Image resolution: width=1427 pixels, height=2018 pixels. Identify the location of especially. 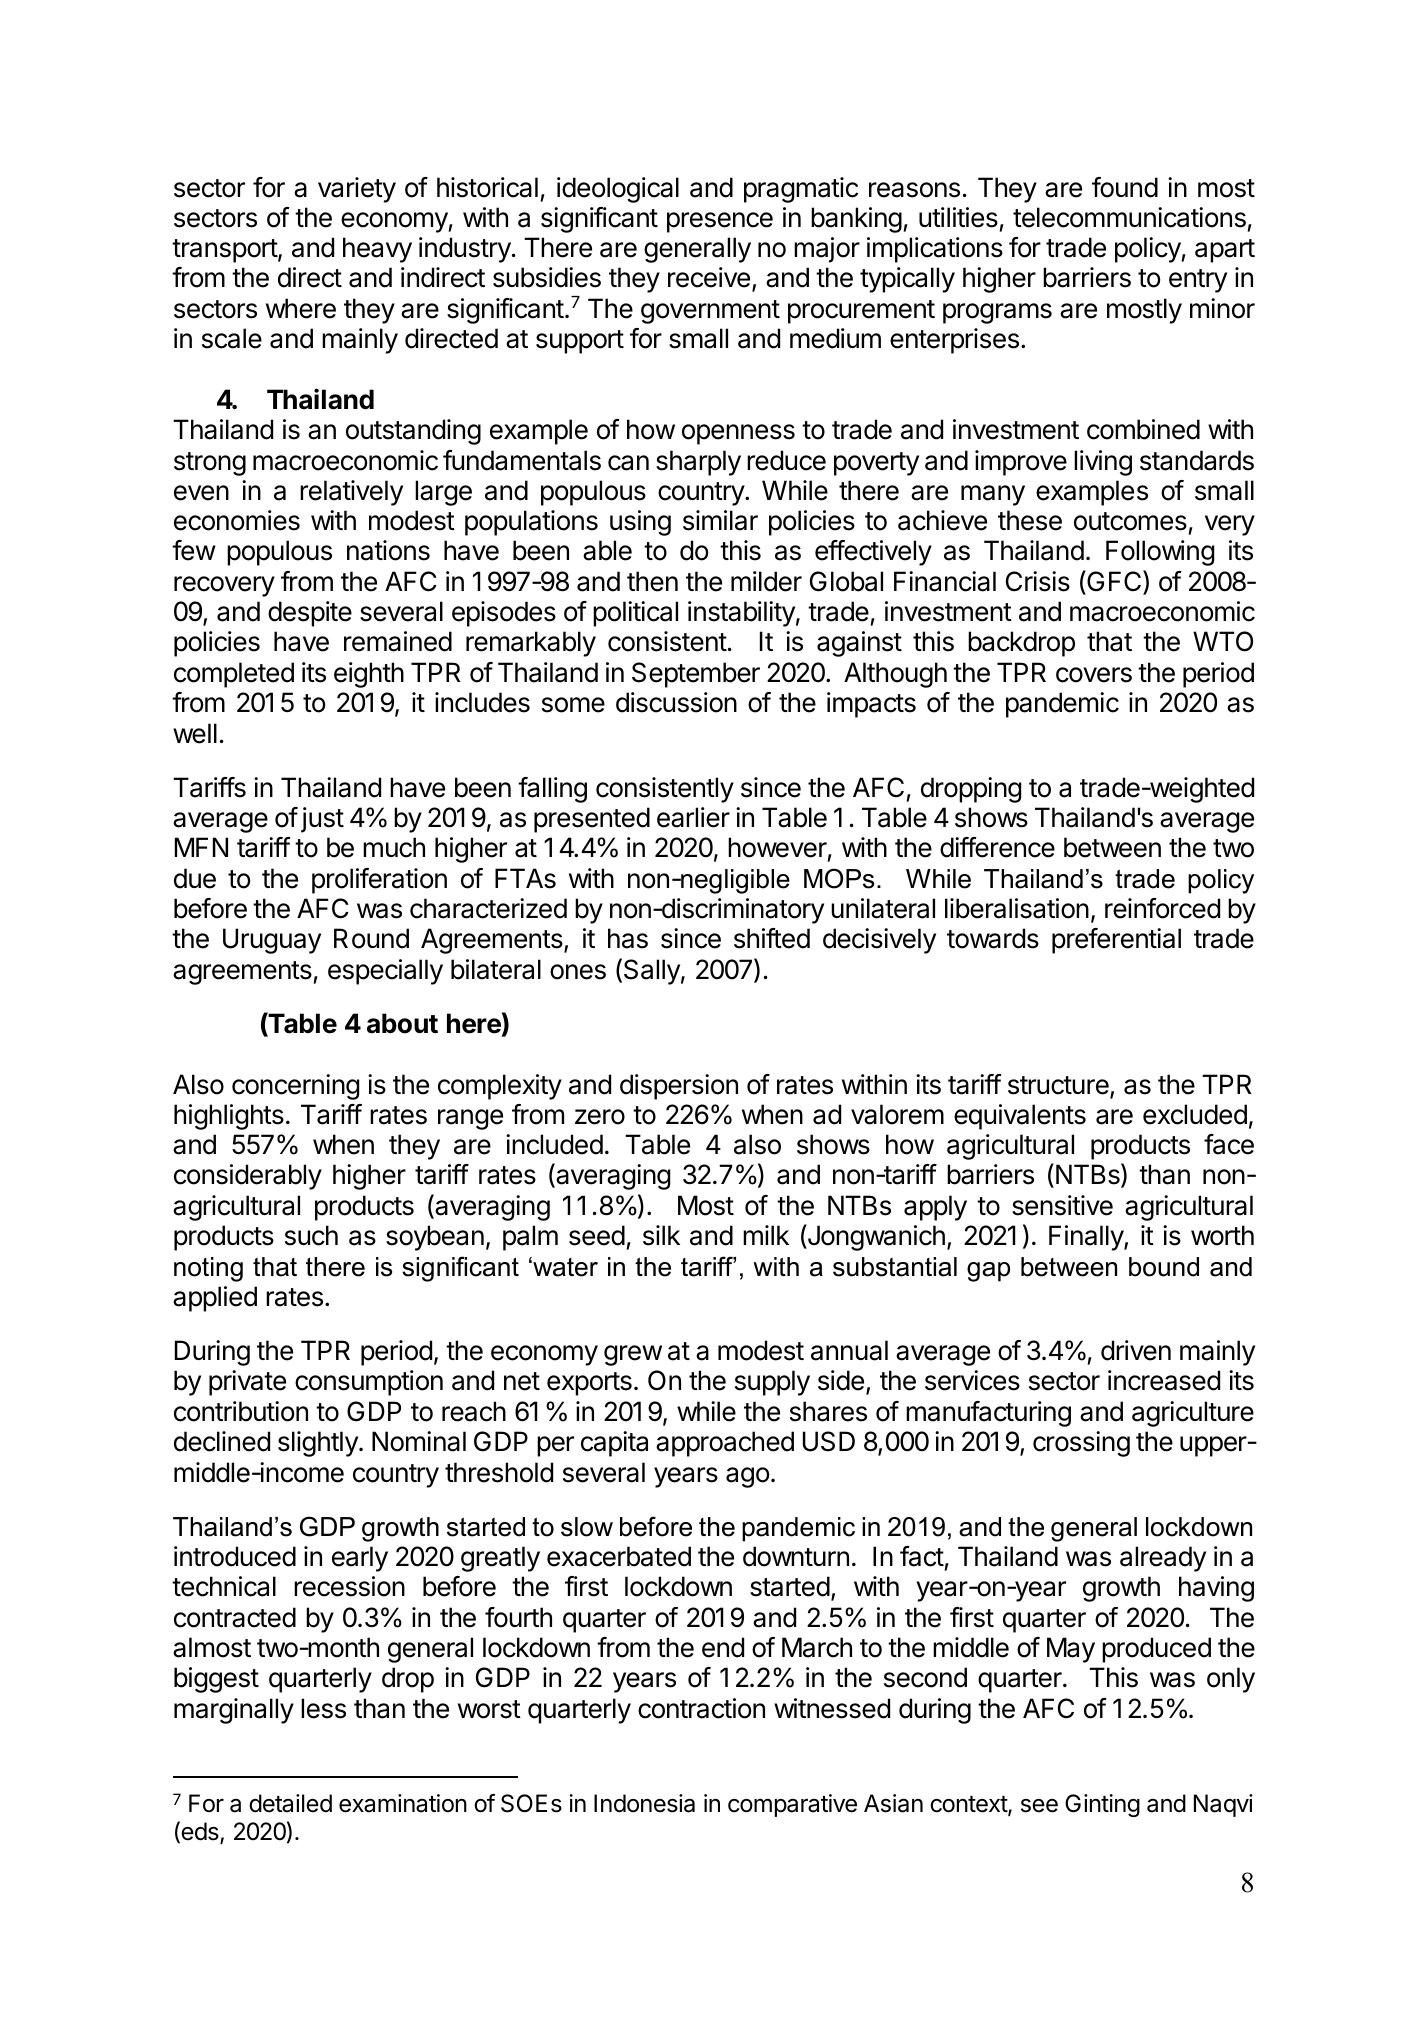
(385, 972).
